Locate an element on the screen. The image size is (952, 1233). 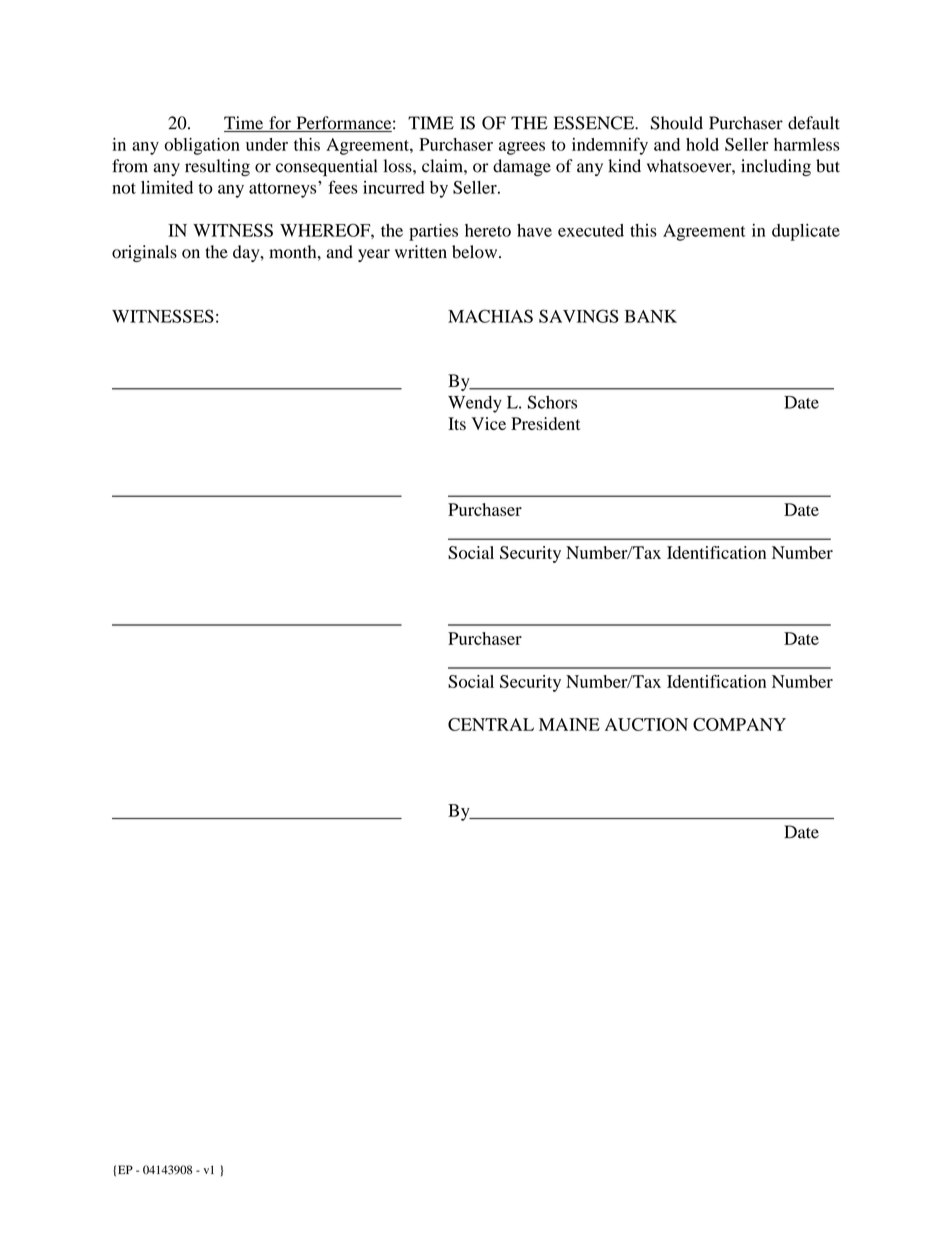
obligation is located at coordinates (202, 146).
